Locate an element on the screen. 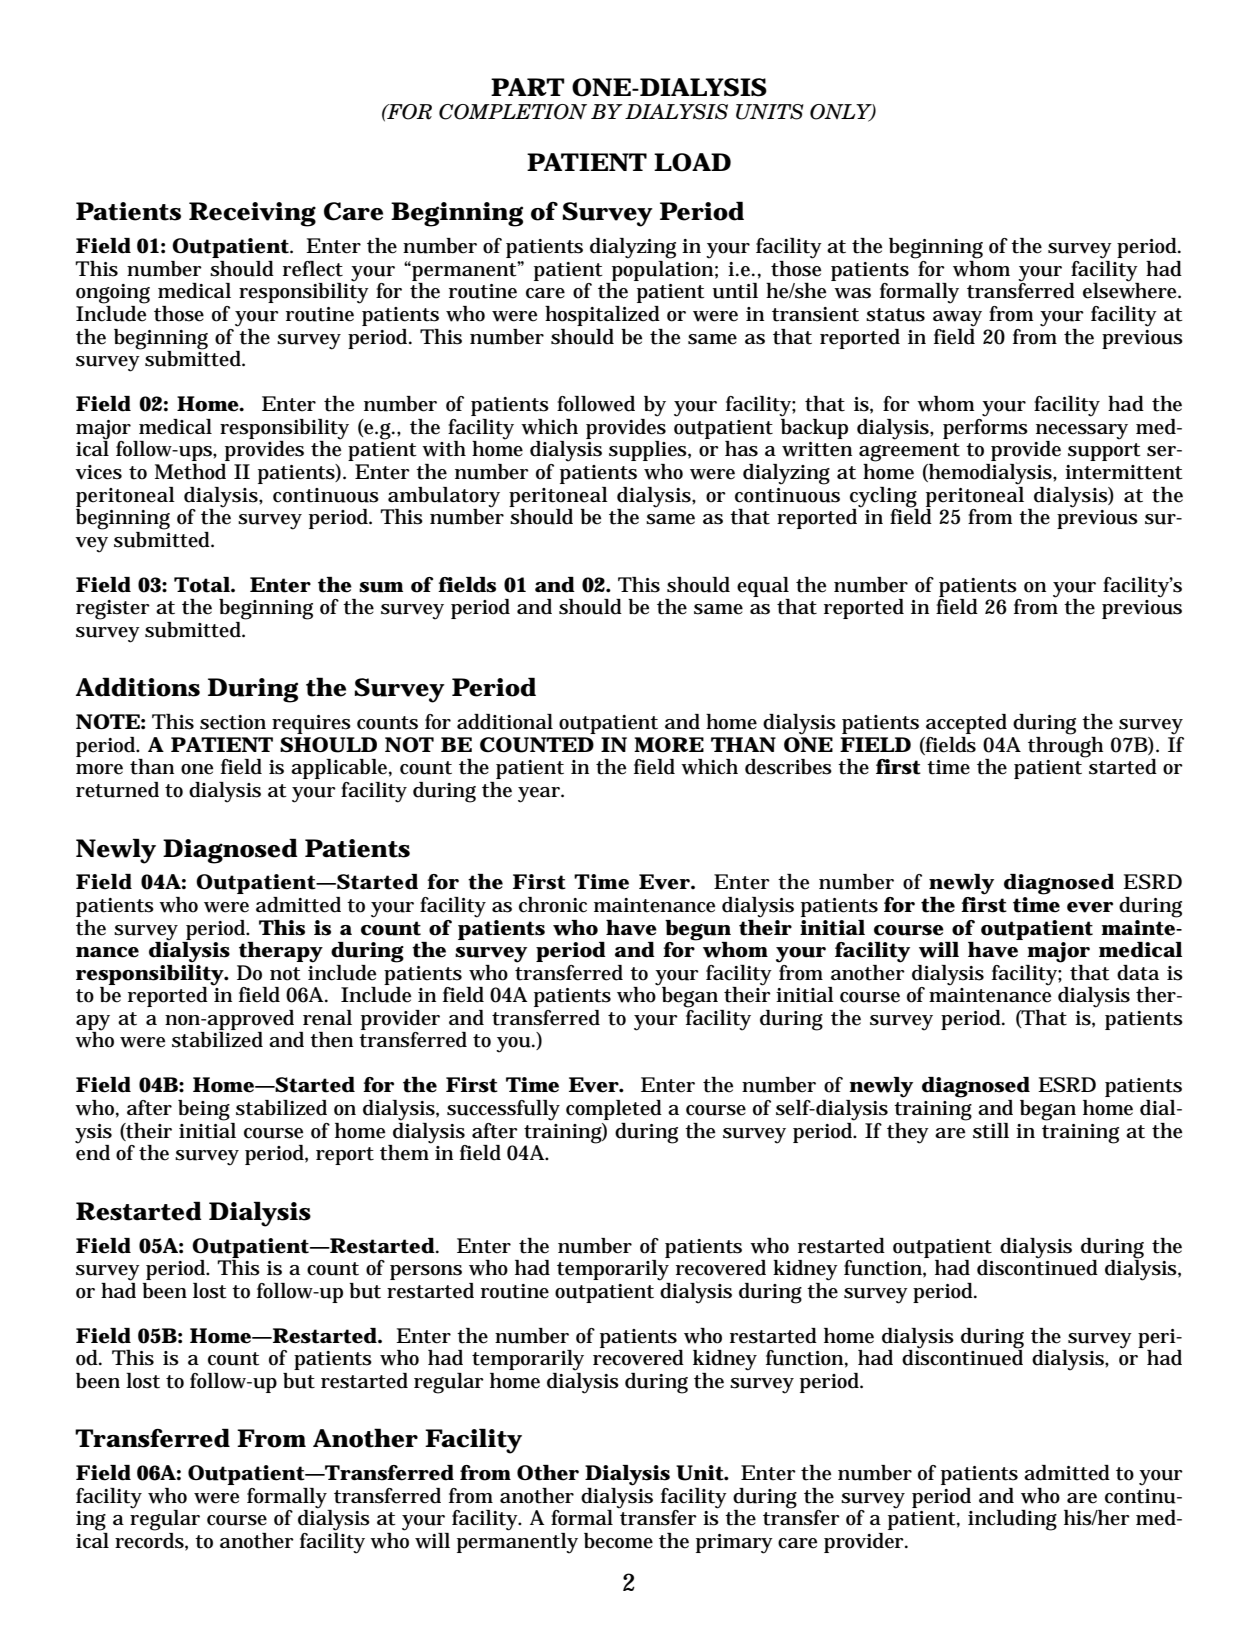  COMPLETION is located at coordinates (513, 112).
